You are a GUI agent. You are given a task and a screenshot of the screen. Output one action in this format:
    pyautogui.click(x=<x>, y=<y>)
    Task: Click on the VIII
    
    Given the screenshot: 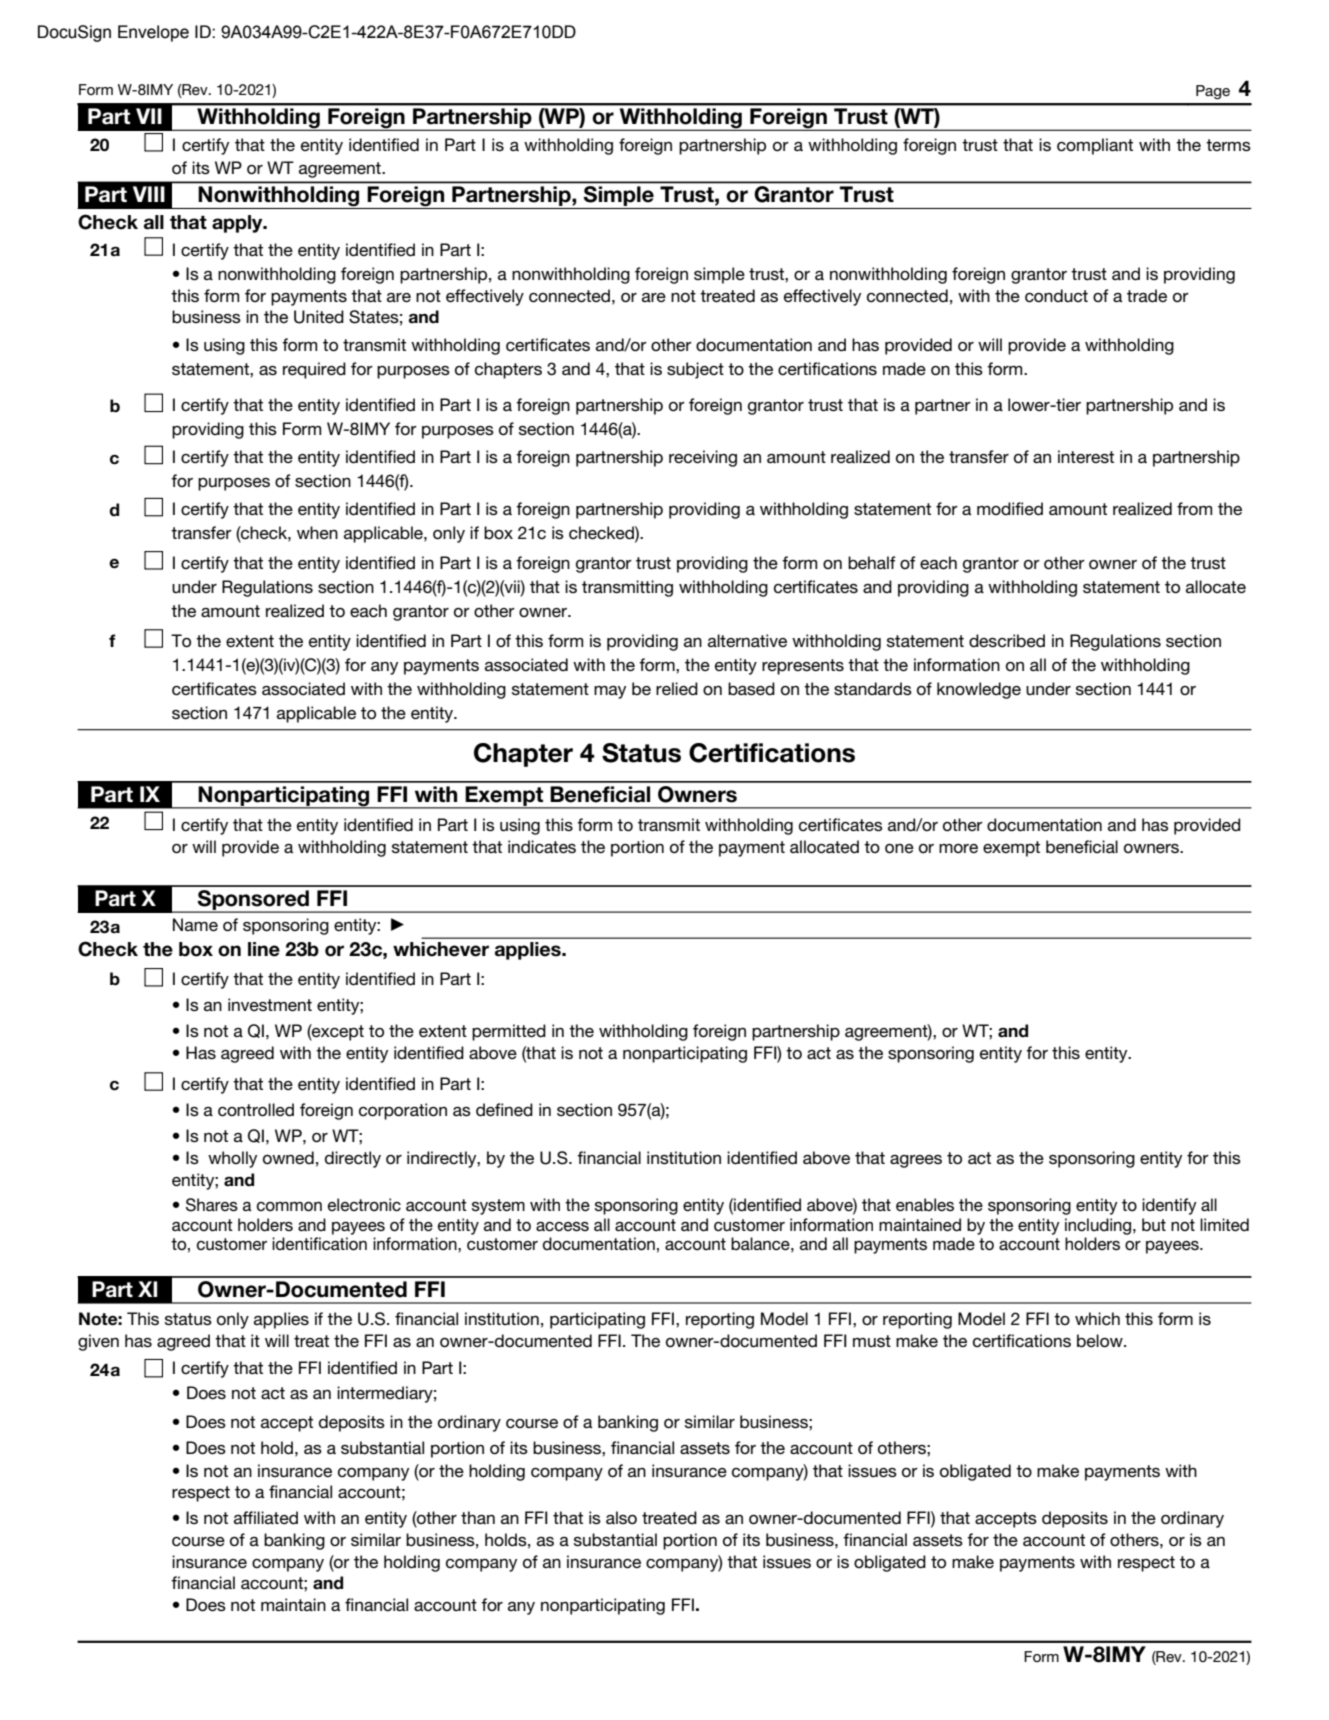 What is the action you would take?
    pyautogui.click(x=149, y=194)
